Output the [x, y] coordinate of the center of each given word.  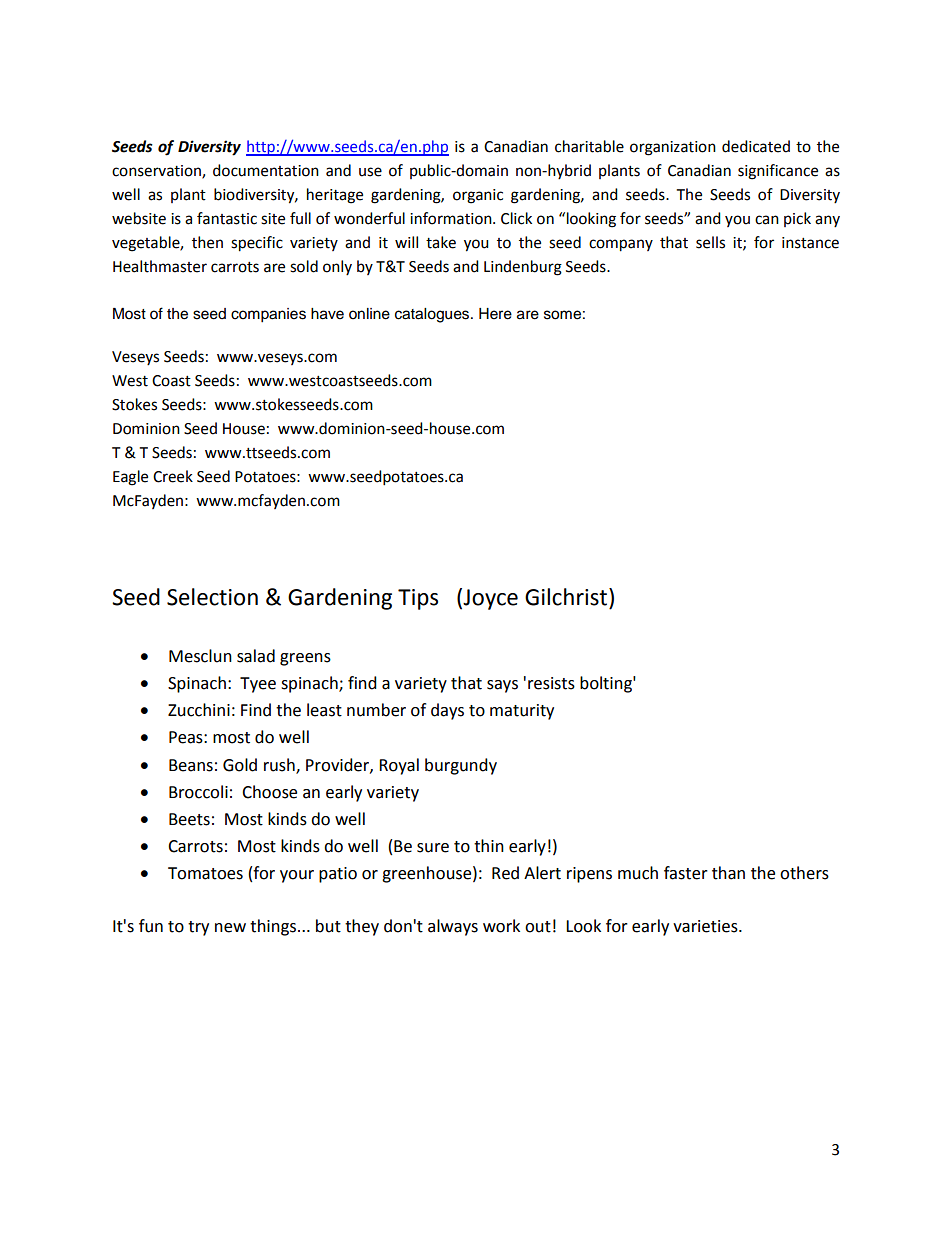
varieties [706, 926]
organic [478, 196]
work [501, 926]
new [230, 928]
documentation [266, 170]
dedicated [756, 146]
